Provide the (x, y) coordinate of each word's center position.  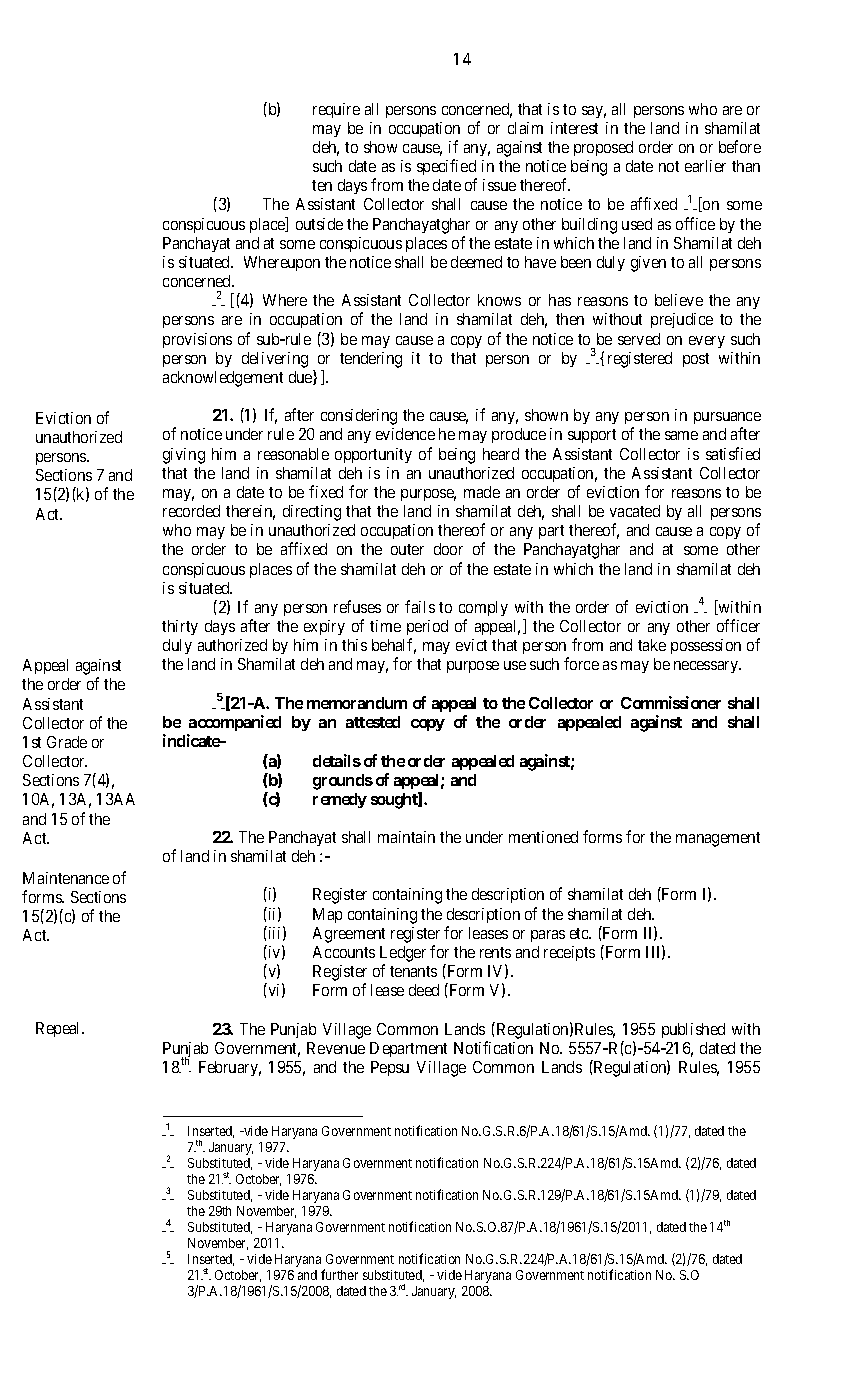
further (339, 1274)
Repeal (60, 1029)
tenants (413, 971)
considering (359, 417)
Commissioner (671, 702)
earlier (705, 166)
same (681, 435)
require (336, 110)
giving (184, 456)
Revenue (336, 1048)
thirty (180, 627)
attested (373, 722)
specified (447, 169)
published (693, 1030)
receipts (569, 953)
